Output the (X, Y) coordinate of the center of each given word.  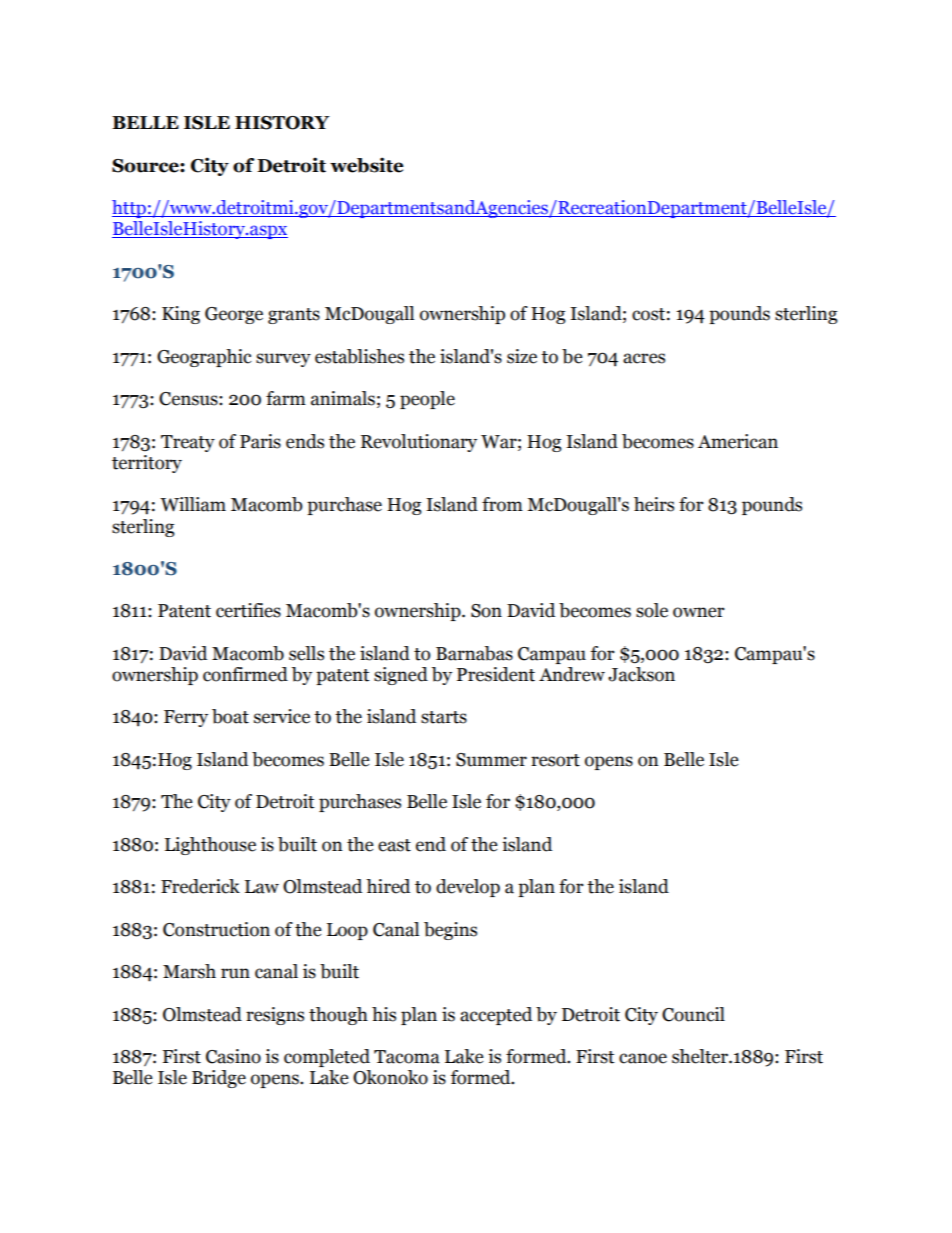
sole (652, 610)
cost (648, 314)
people (427, 400)
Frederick (200, 886)
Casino (233, 1056)
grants (294, 316)
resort (555, 760)
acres (644, 358)
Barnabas (474, 653)
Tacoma (407, 1057)
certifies (248, 610)
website (366, 165)
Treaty (188, 443)
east (394, 845)
